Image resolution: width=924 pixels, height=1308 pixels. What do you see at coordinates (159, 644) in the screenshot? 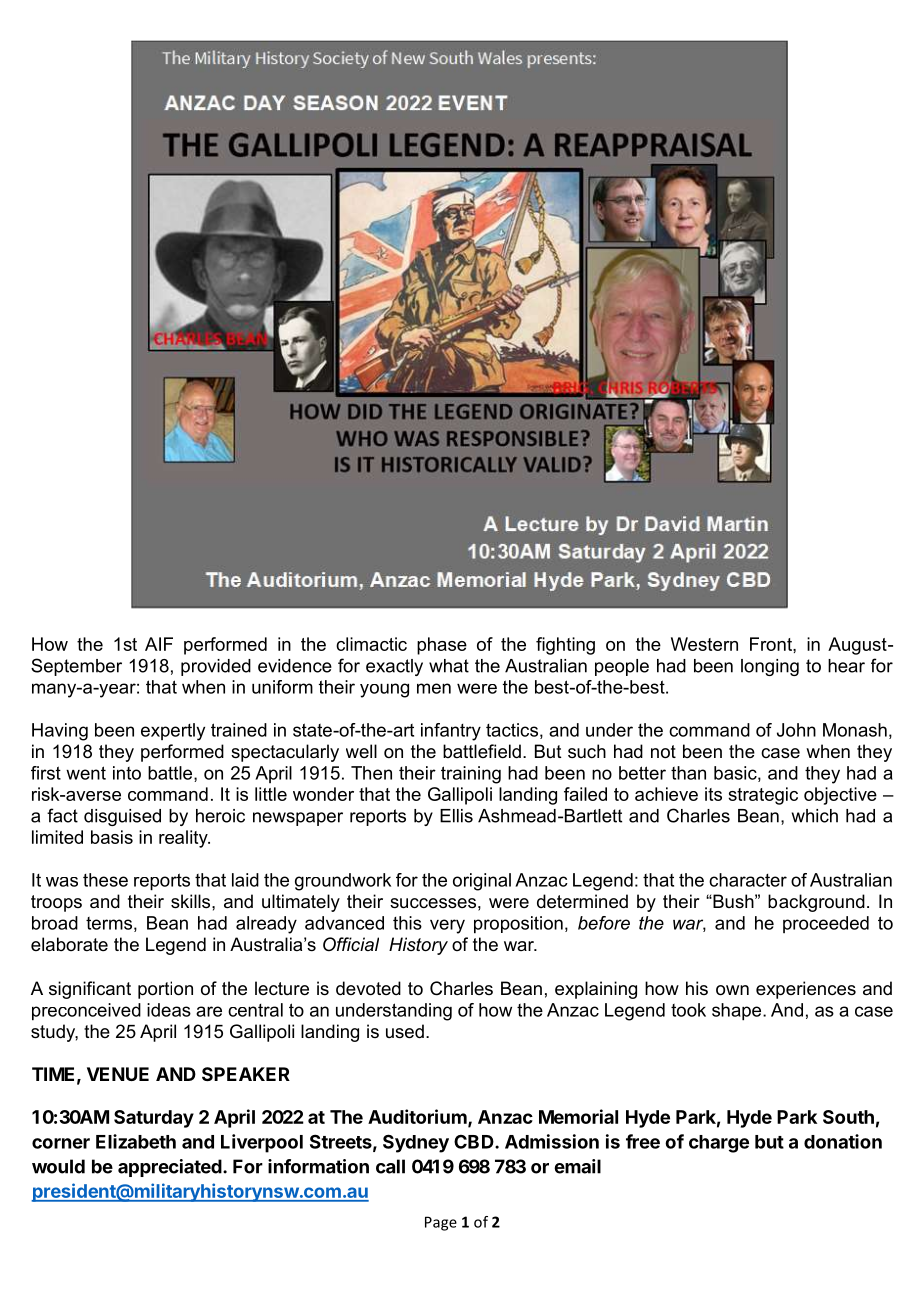
I see `AIF` at bounding box center [159, 644].
